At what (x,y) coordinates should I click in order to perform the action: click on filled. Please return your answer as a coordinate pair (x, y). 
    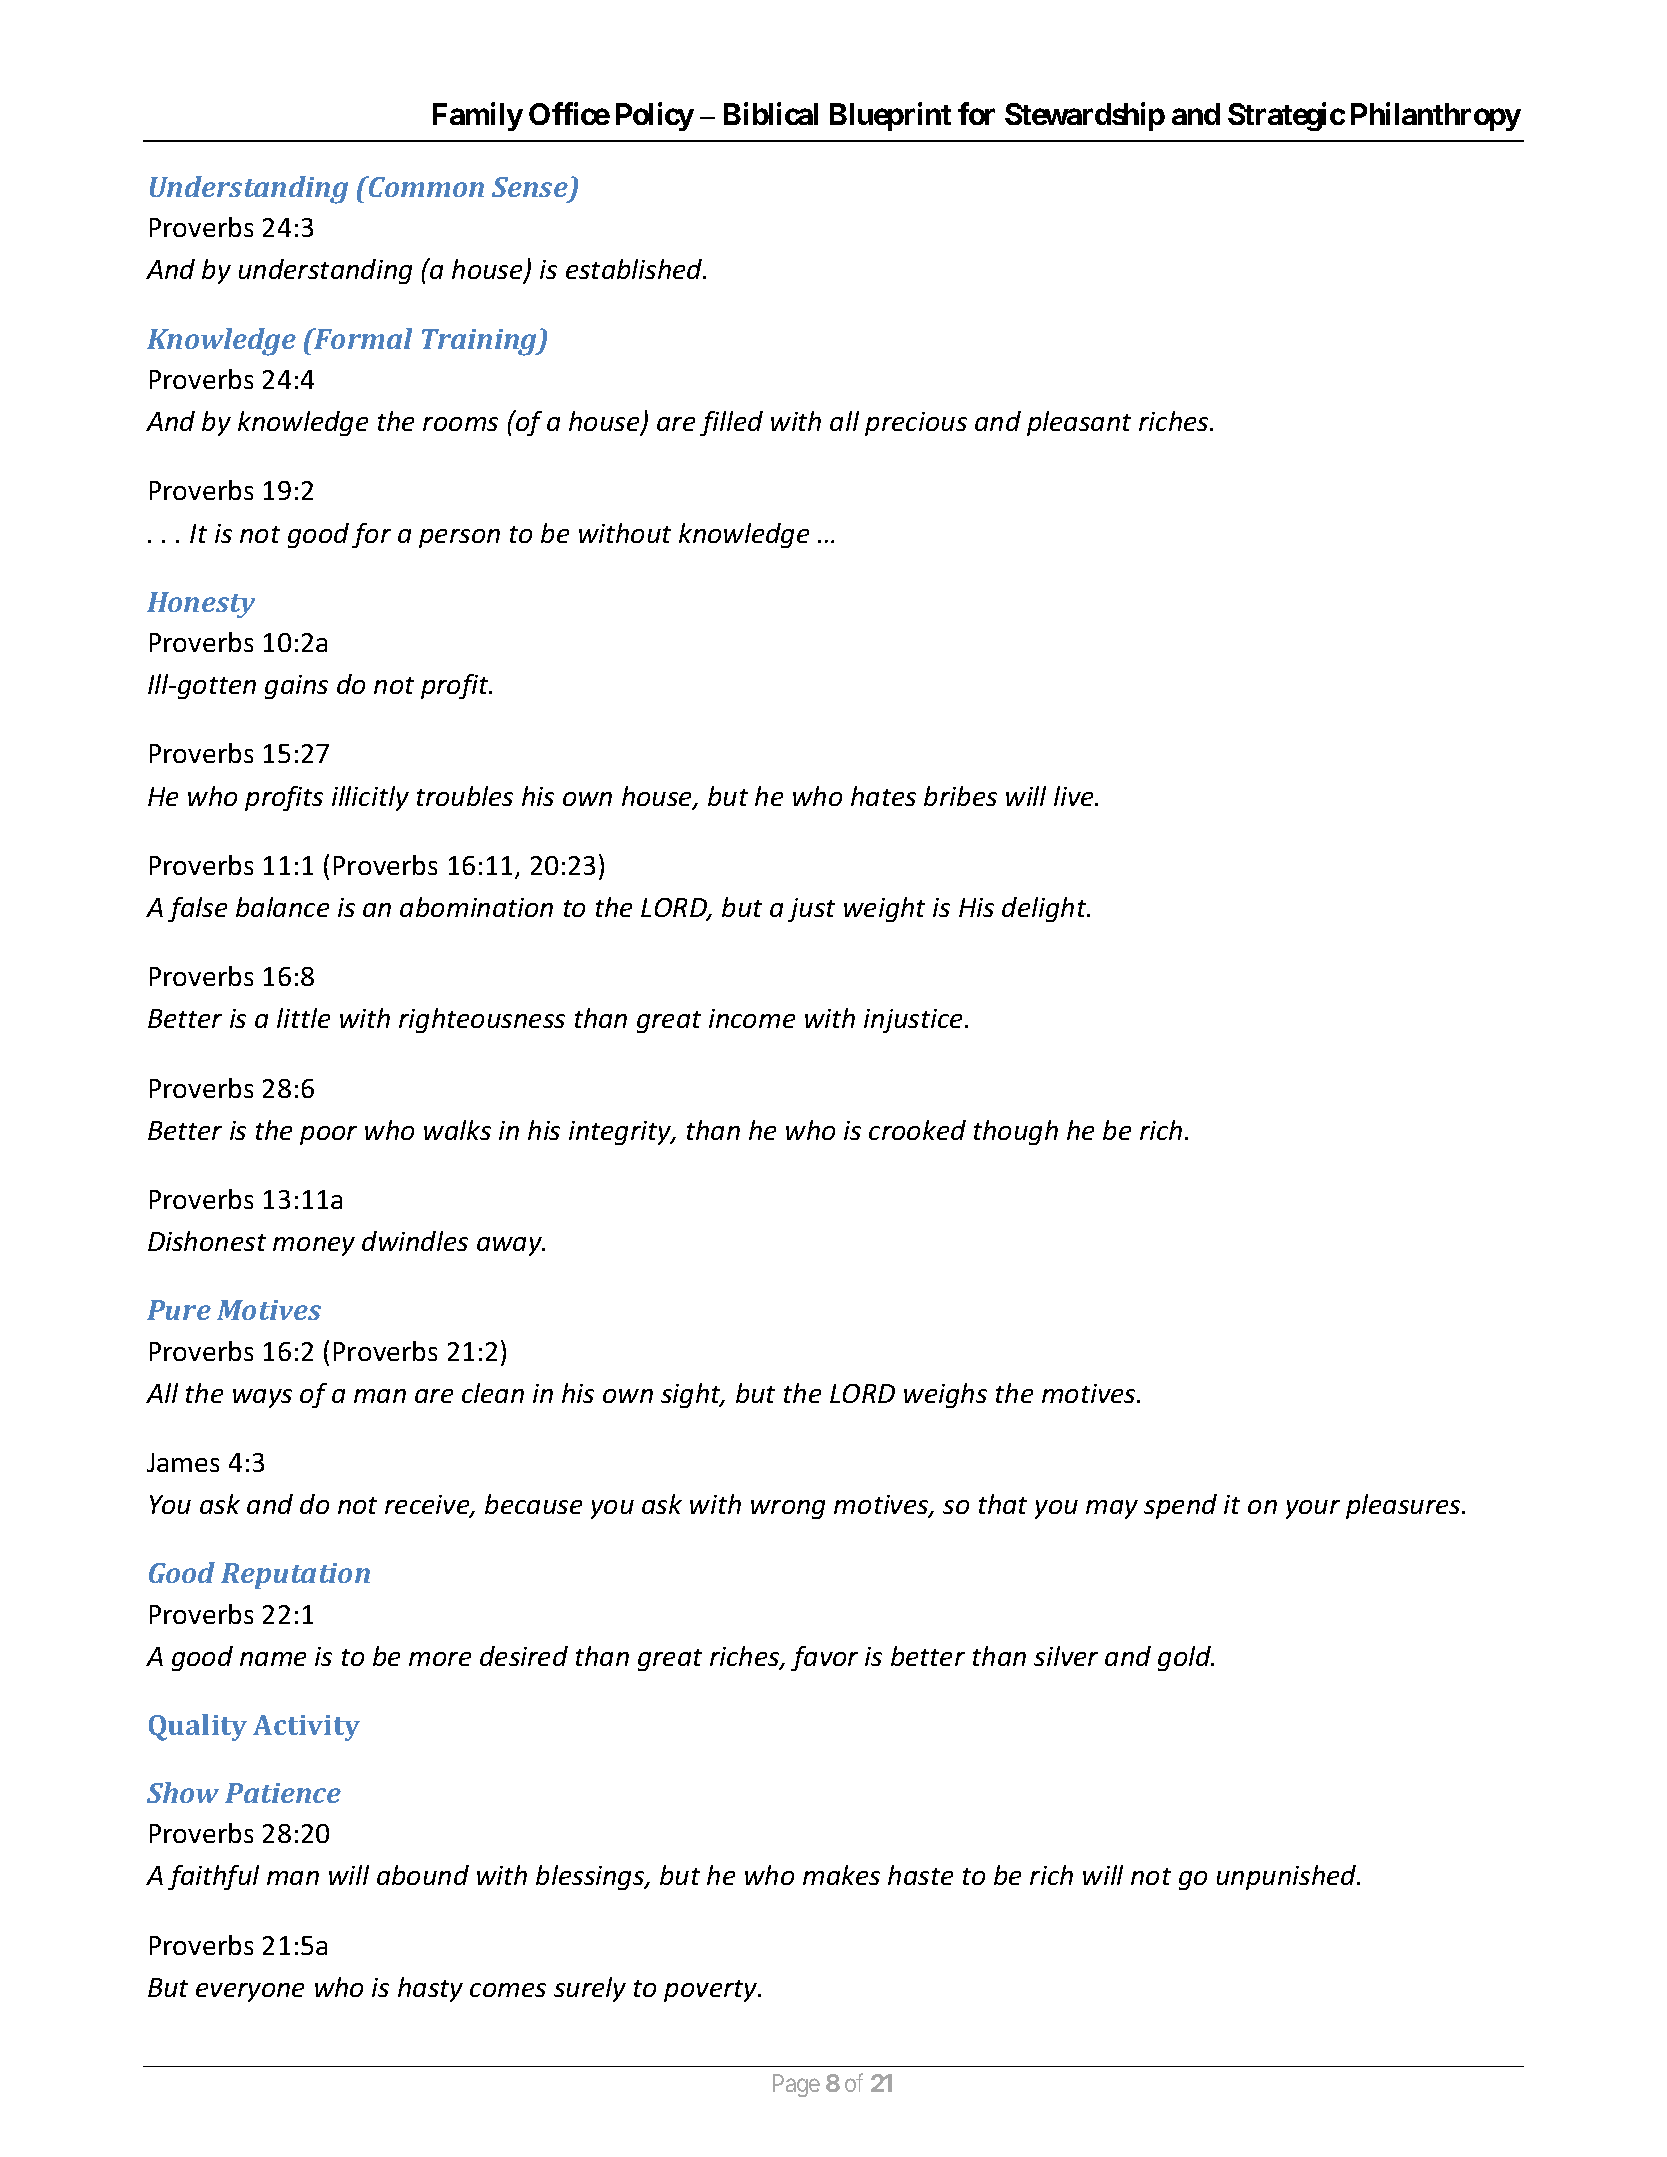
    Looking at the image, I should click on (731, 423).
